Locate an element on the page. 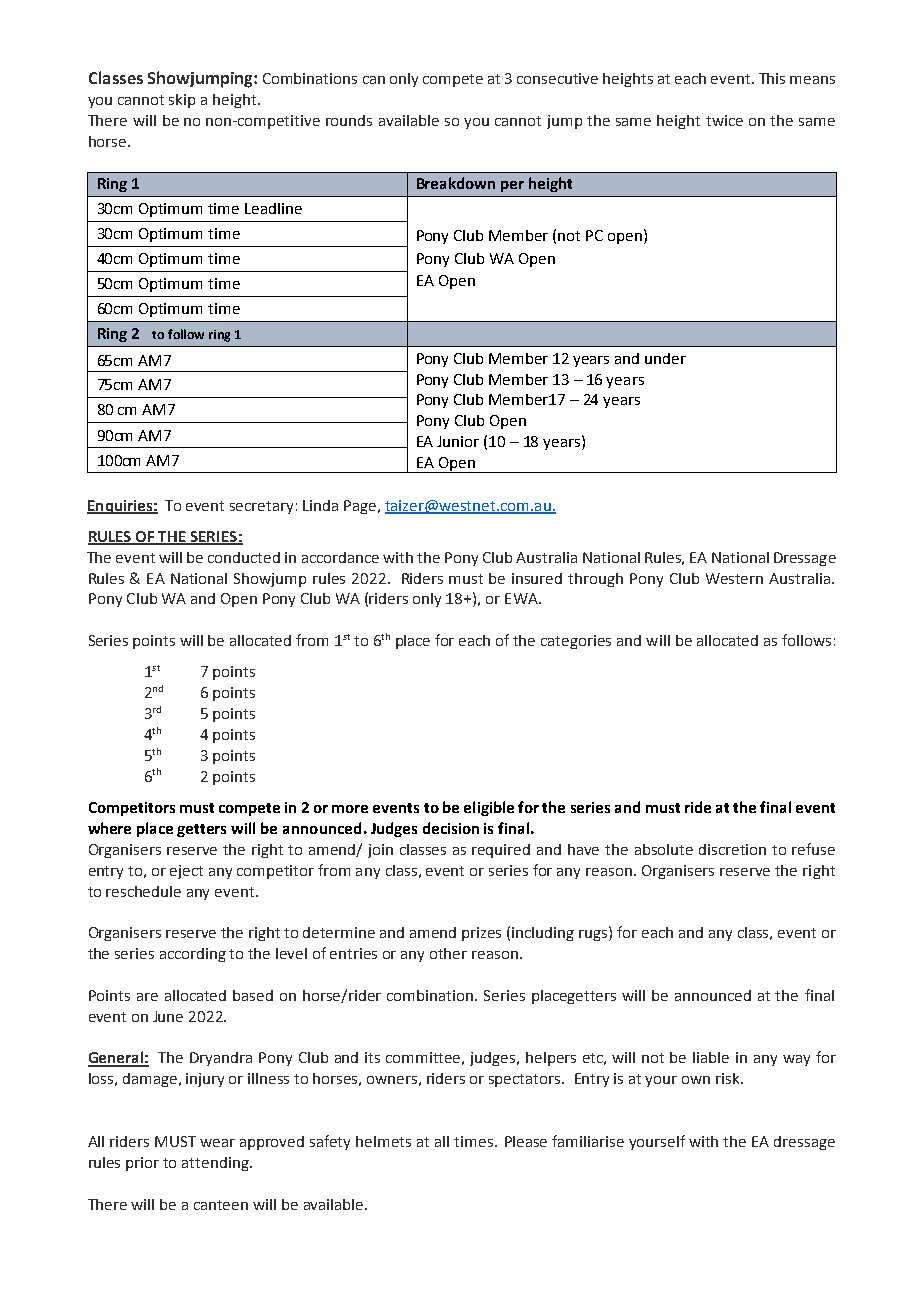  Breakdown is located at coordinates (456, 183).
